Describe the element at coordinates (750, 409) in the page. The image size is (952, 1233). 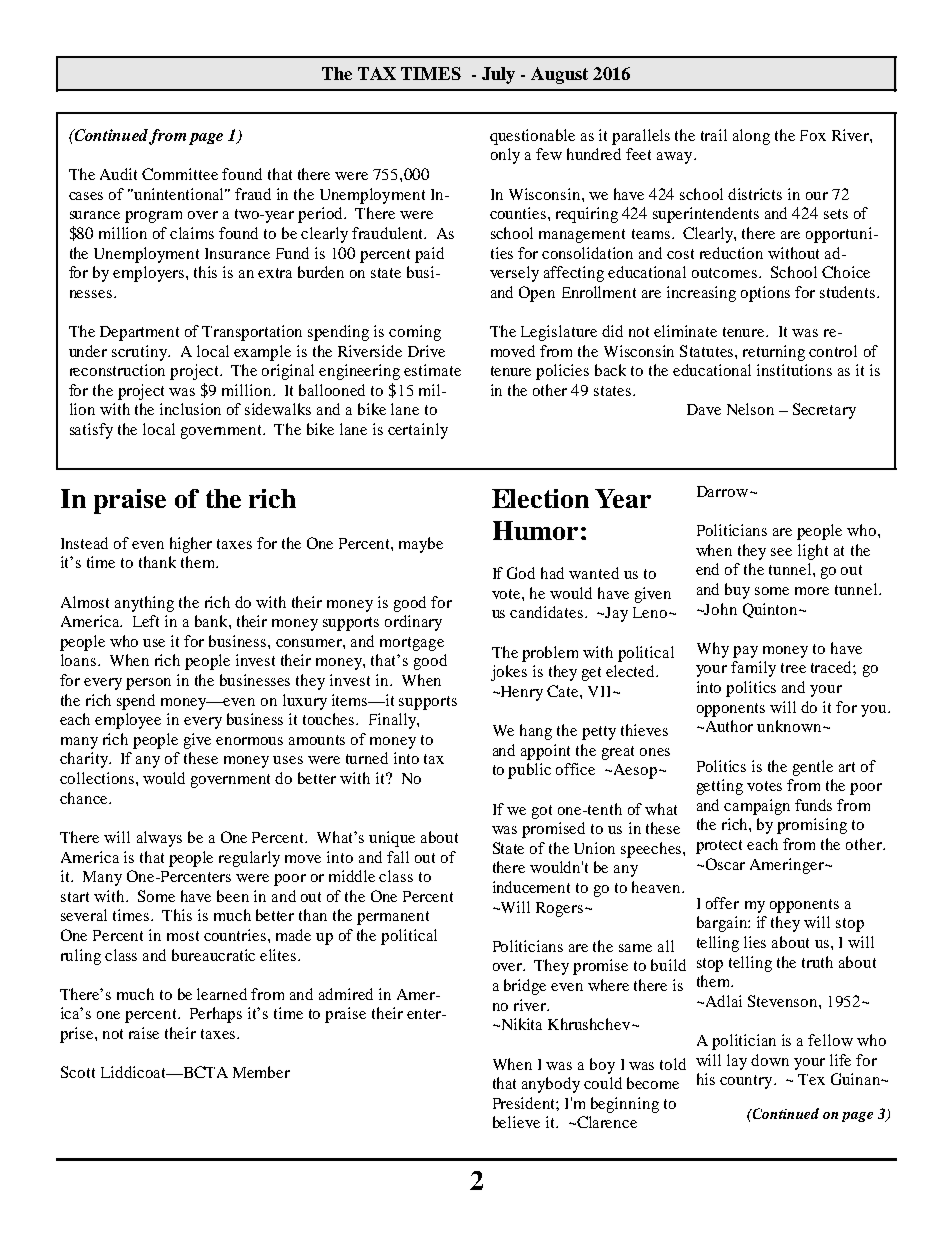
I see `Nelson` at that location.
